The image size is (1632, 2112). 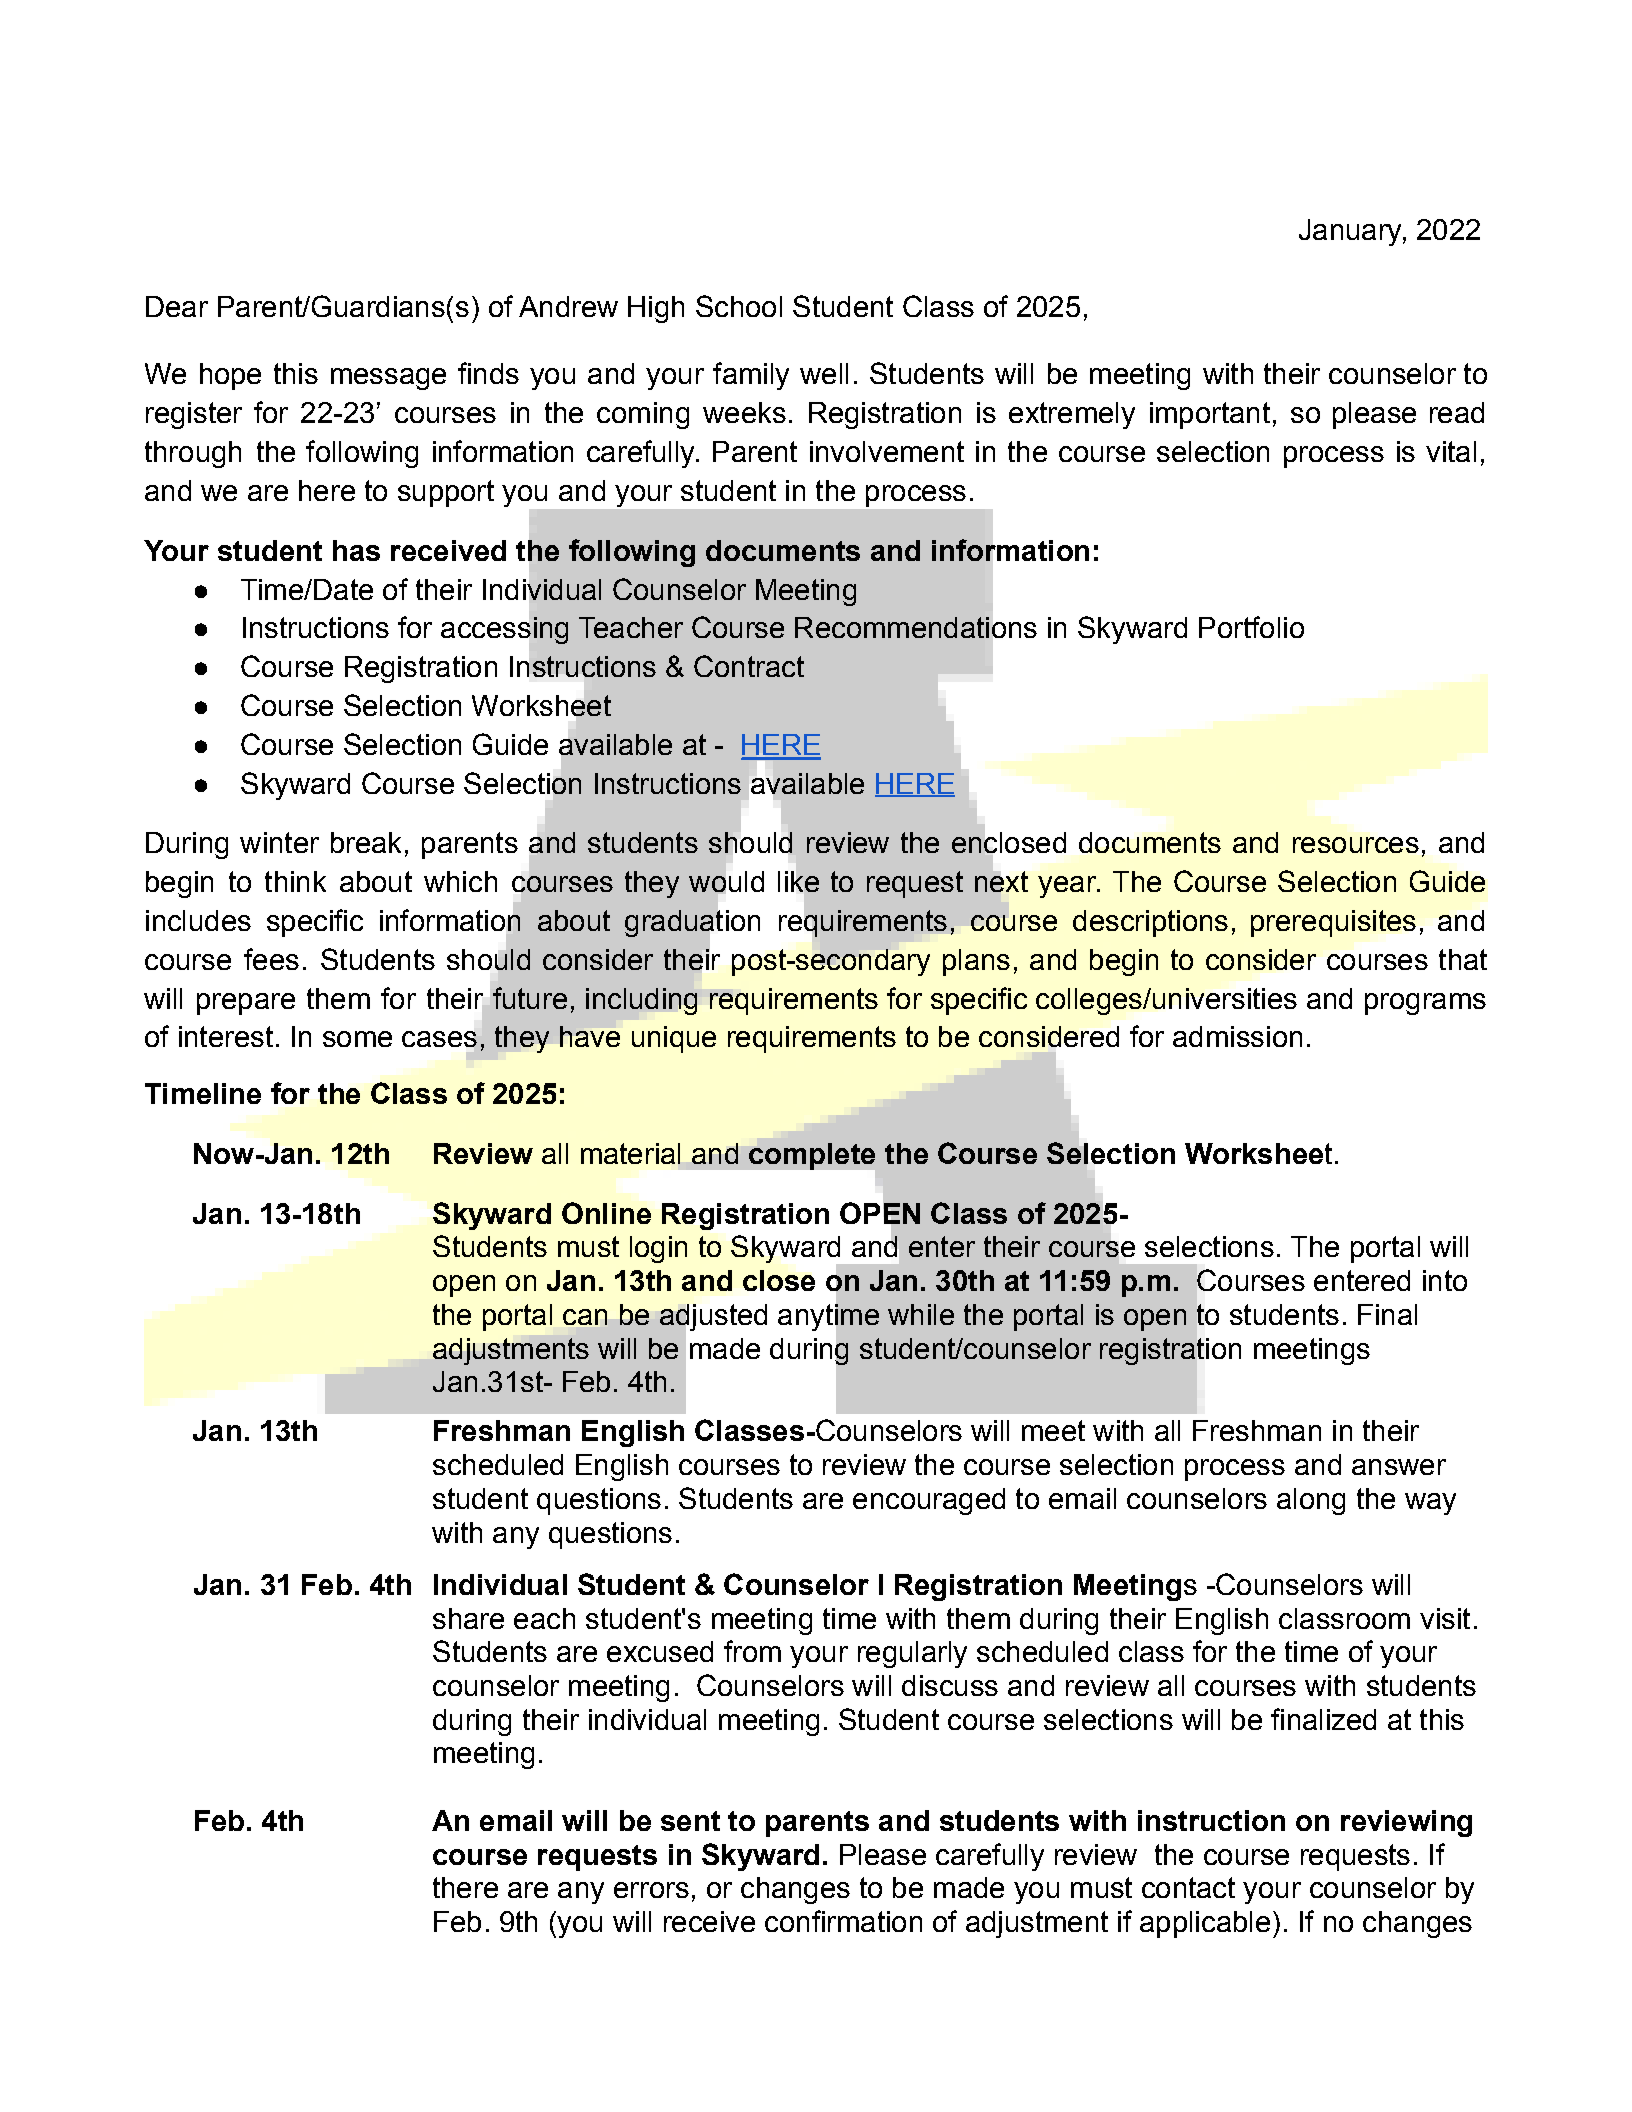 What do you see at coordinates (388, 379) in the screenshot?
I see `message` at bounding box center [388, 379].
